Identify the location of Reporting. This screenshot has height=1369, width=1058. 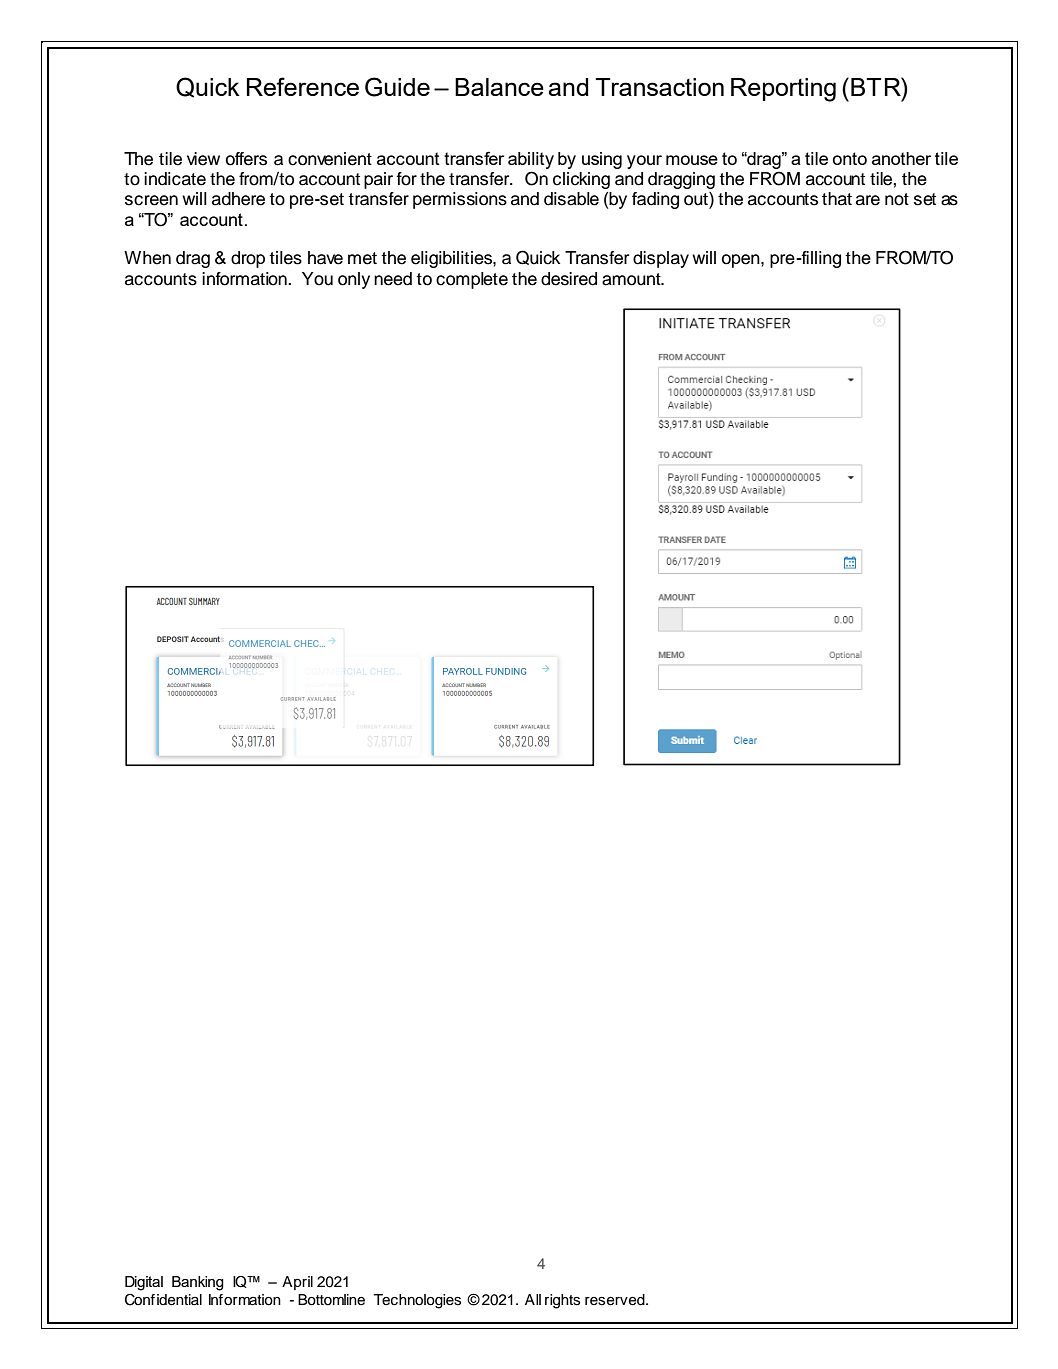
(783, 90).
